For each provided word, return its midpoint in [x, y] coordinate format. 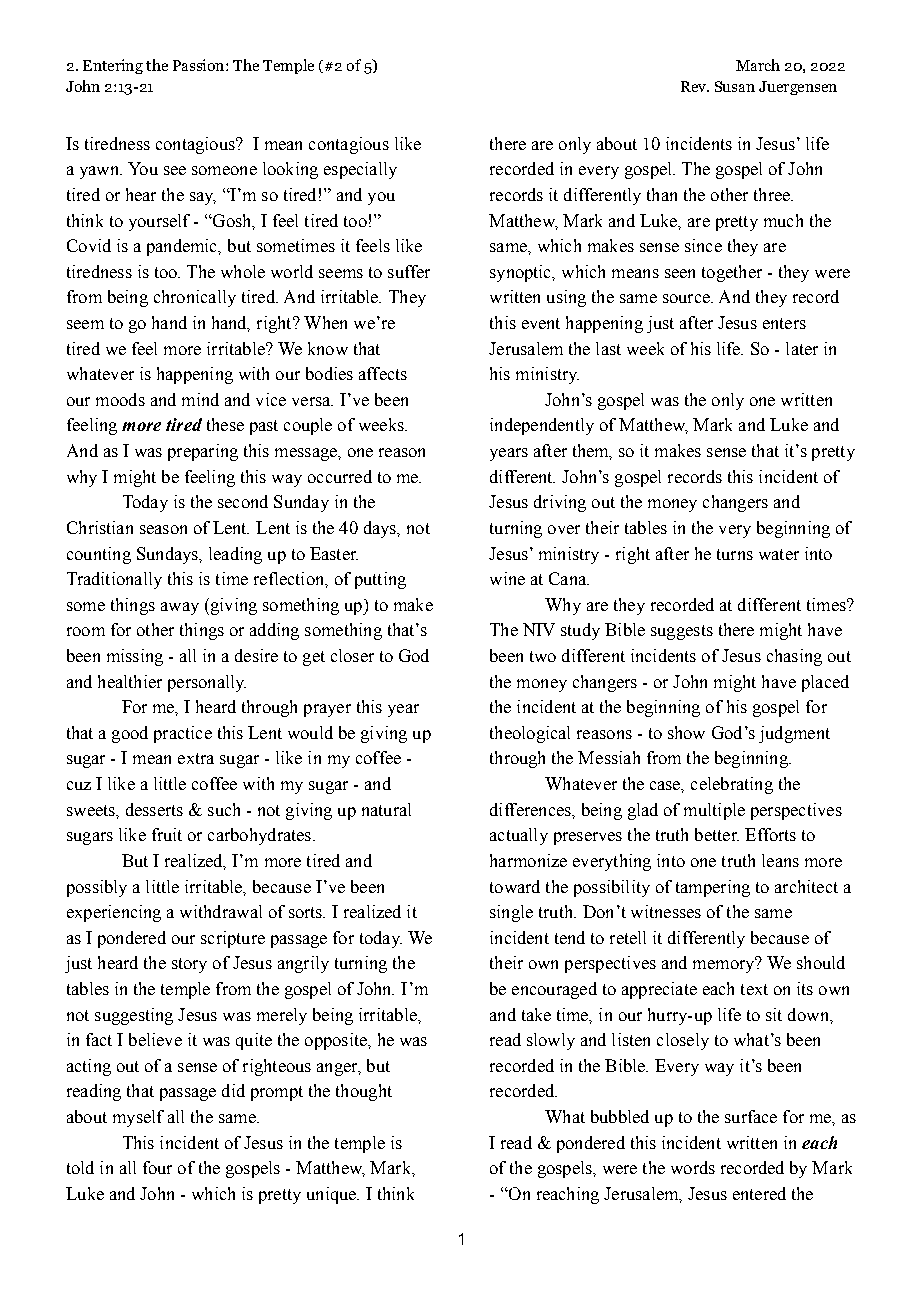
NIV [539, 629]
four [157, 1167]
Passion [200, 65]
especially [360, 170]
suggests [682, 632]
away [180, 608]
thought [364, 1092]
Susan [735, 86]
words [693, 1167]
